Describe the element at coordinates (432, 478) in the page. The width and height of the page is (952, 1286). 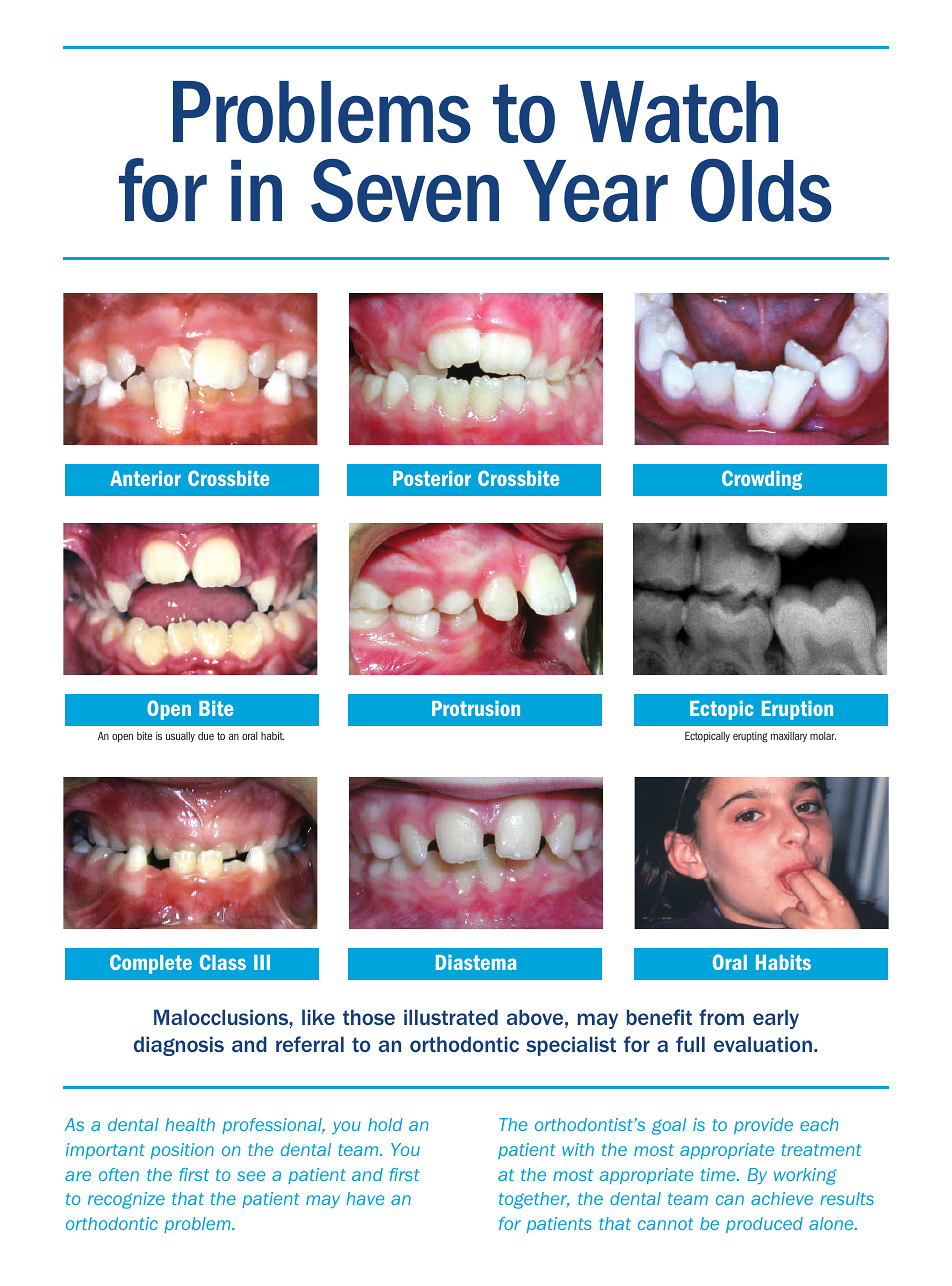
I see `Posterior` at that location.
